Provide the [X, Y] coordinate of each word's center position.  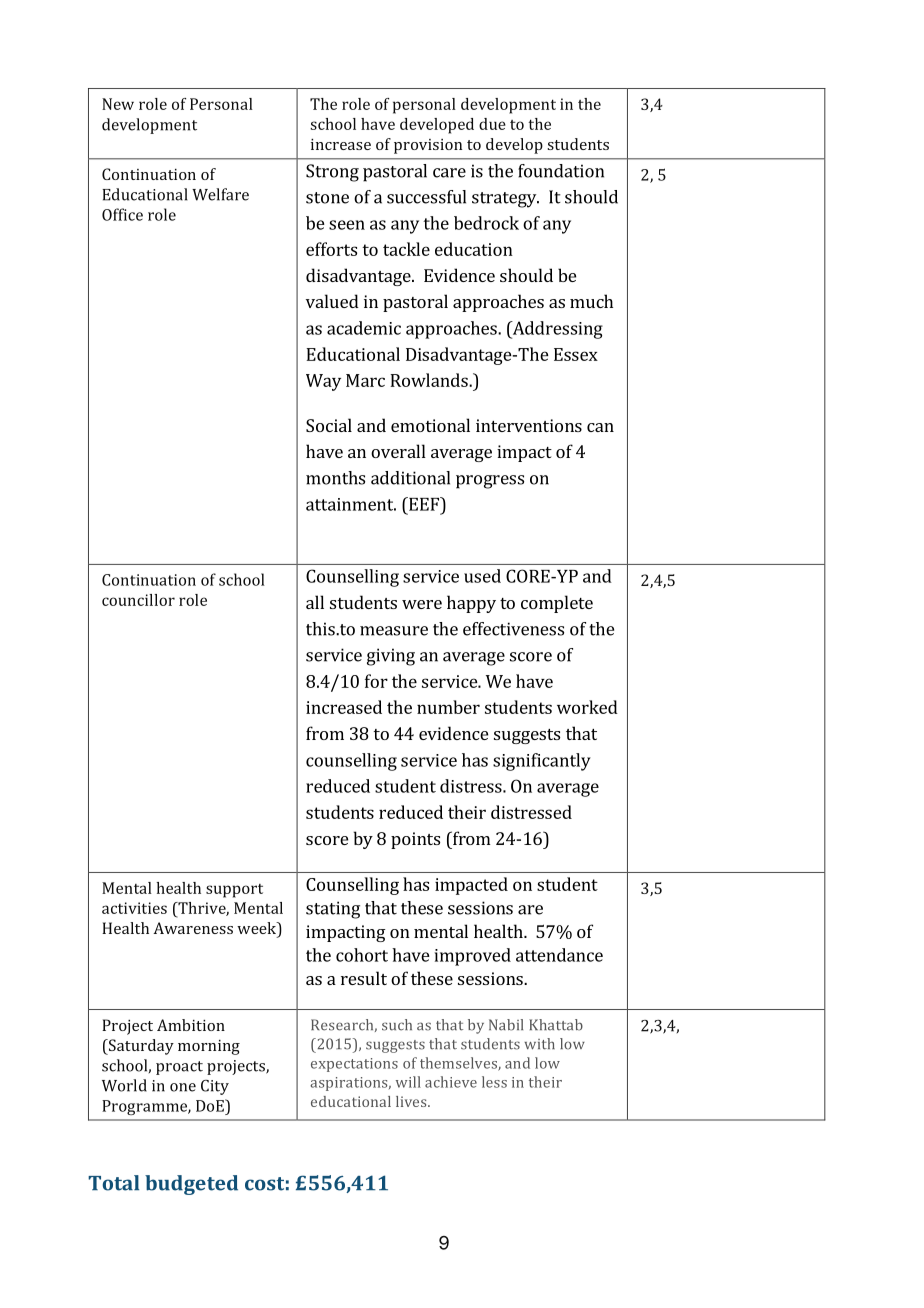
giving [391, 657]
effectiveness [513, 629]
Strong [332, 173]
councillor [138, 600]
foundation [561, 171]
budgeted [191, 1185]
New [118, 104]
